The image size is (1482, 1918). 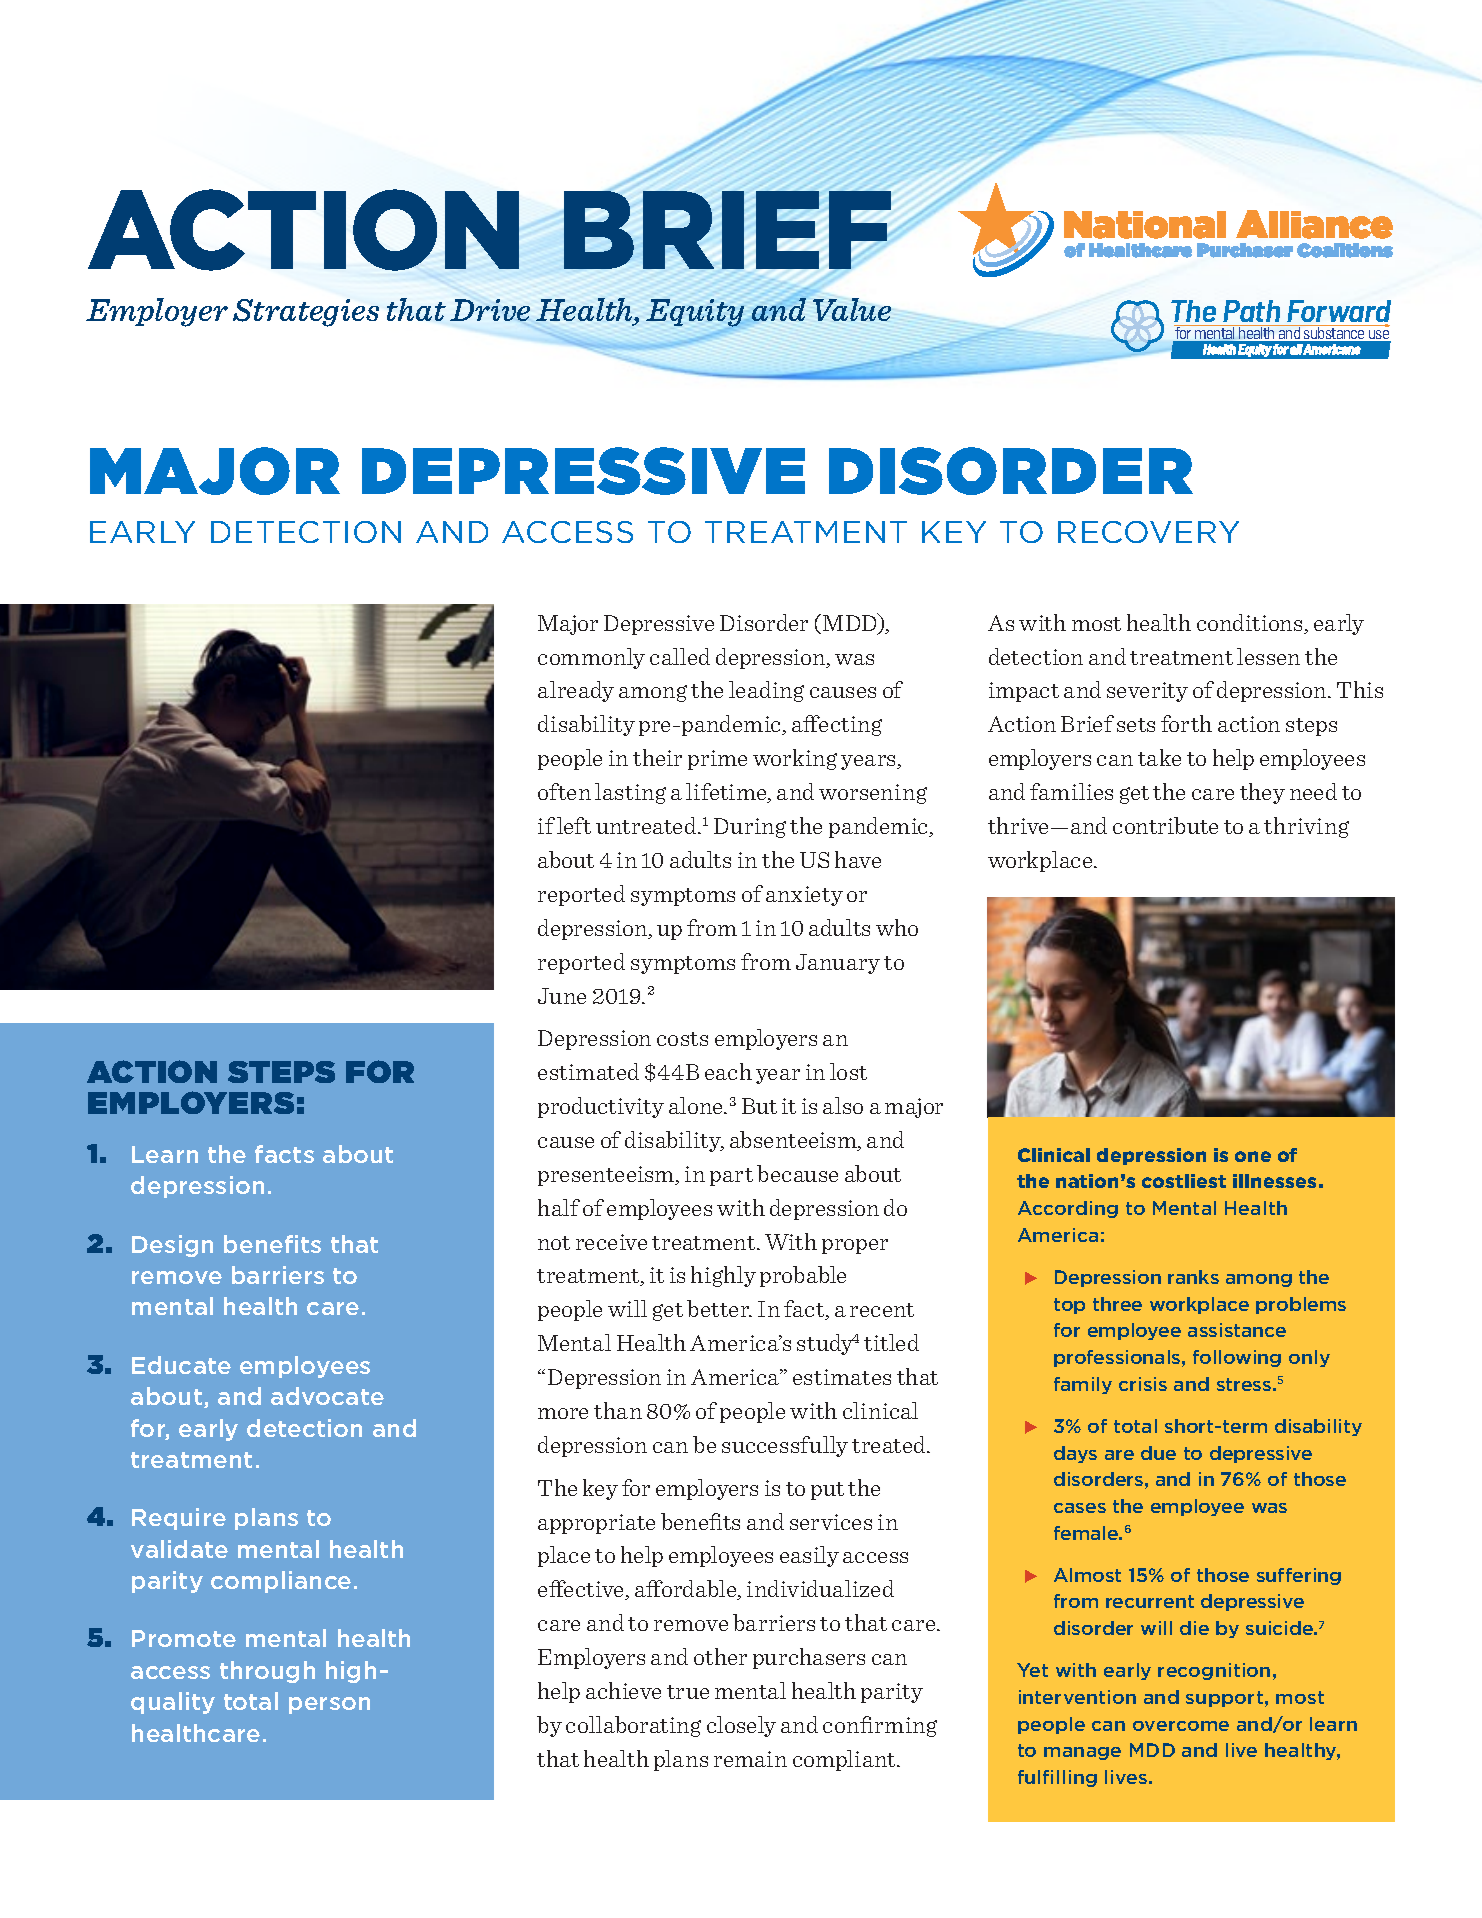 I want to click on person, so click(x=329, y=1705).
